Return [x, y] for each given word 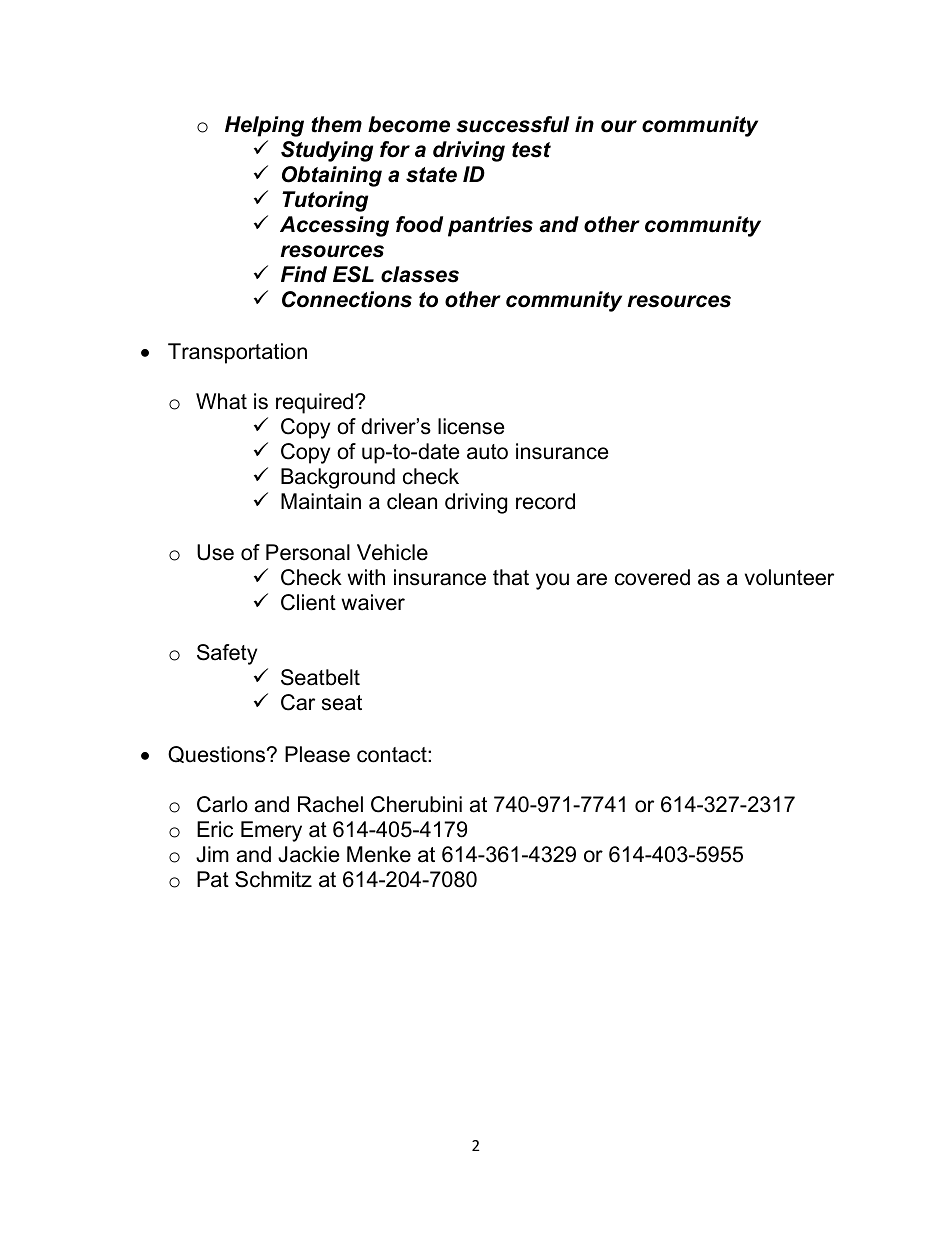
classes [420, 274]
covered [652, 577]
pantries [490, 226]
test [531, 150]
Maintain [321, 501]
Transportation [237, 353]
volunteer [789, 577]
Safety [227, 654]
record [545, 501]
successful [513, 124]
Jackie [308, 854]
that [511, 577]
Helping [264, 126]
